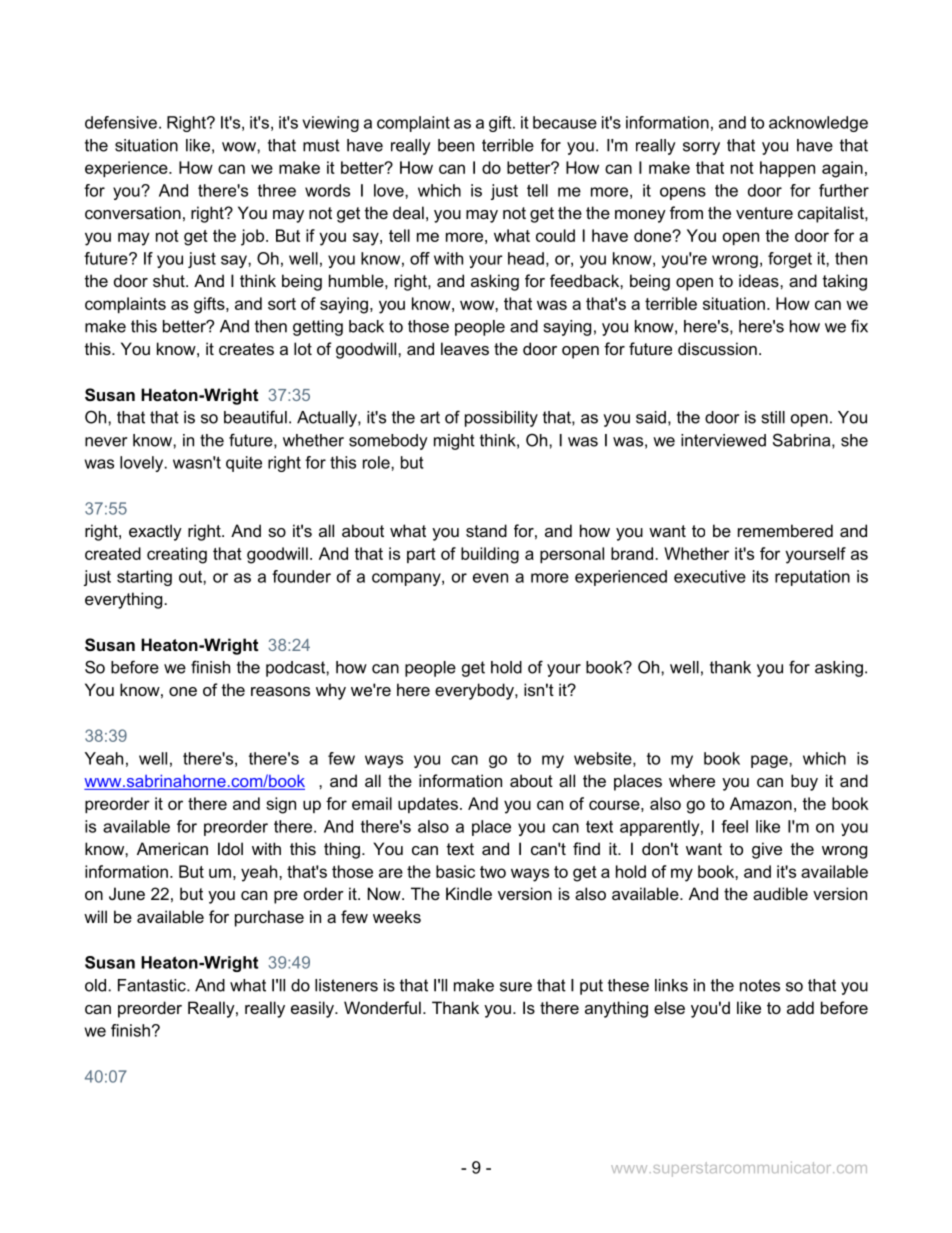 The width and height of the page is (952, 1233). I want to click on been, so click(456, 145).
